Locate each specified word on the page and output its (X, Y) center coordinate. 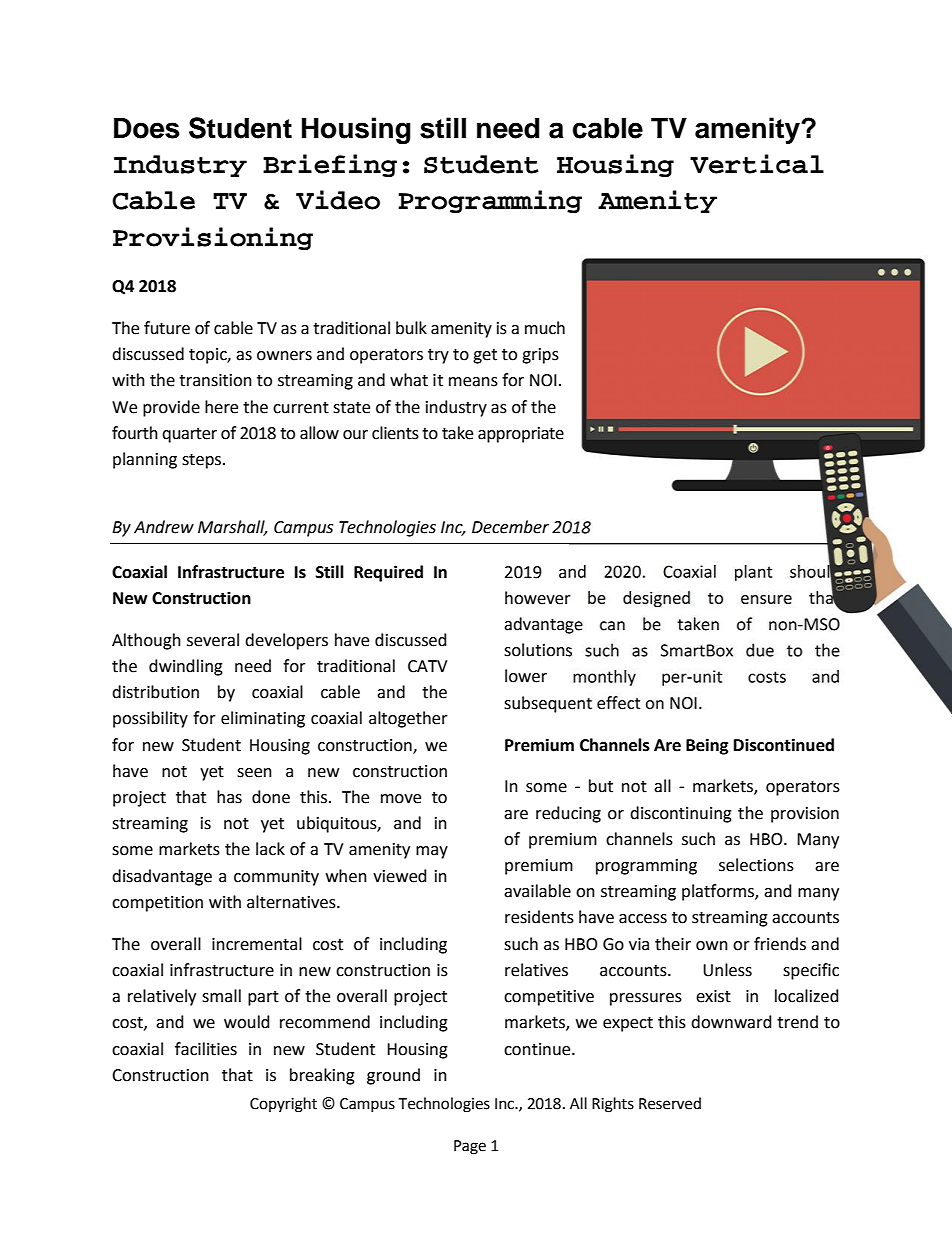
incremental (257, 944)
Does (147, 128)
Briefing (330, 165)
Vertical (757, 164)
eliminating (263, 719)
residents (539, 917)
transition (215, 380)
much (545, 328)
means (473, 382)
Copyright (283, 1105)
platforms (719, 892)
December (510, 527)
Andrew (164, 527)
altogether (408, 719)
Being (707, 746)
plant (754, 573)
